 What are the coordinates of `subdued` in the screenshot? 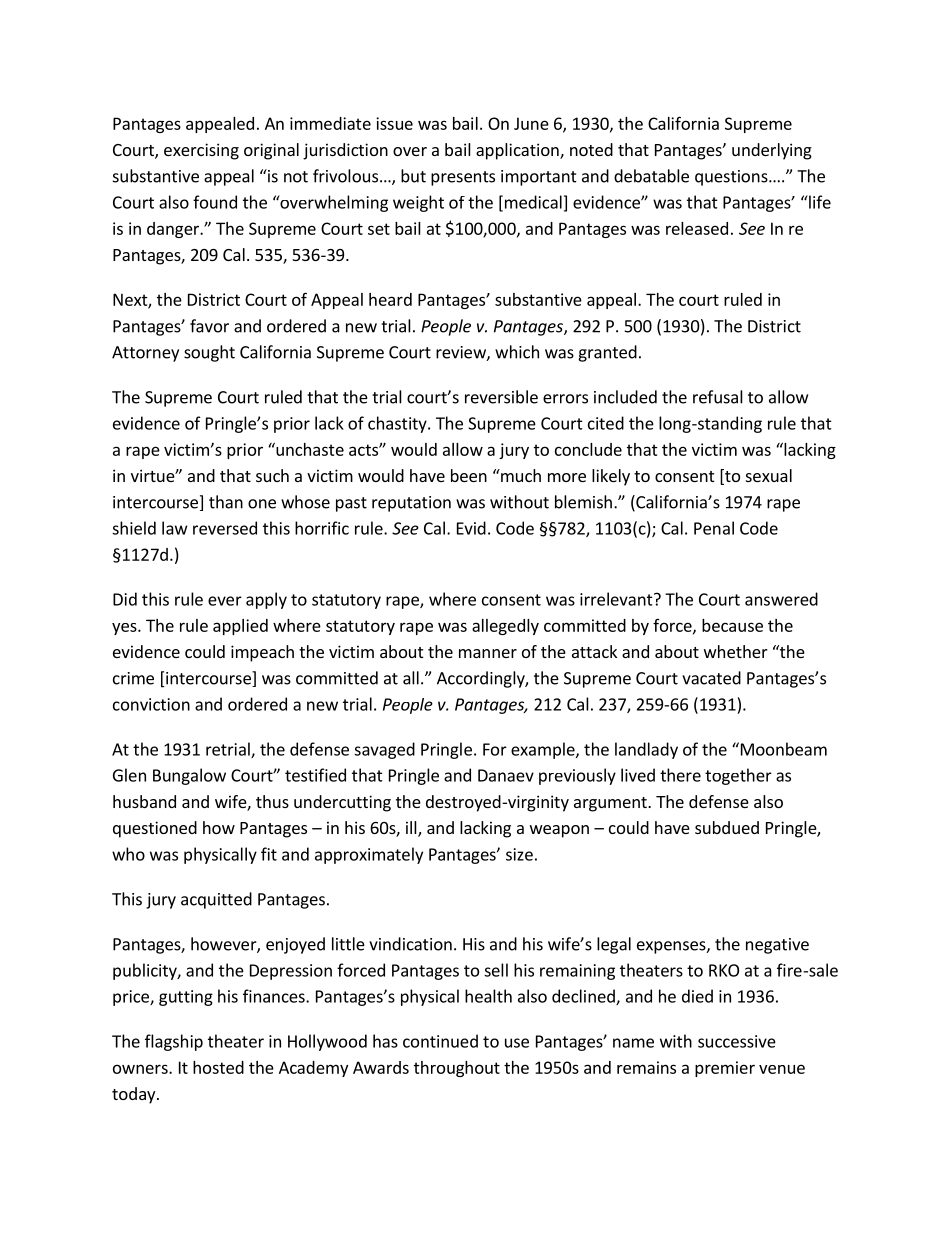 It's located at (727, 827).
